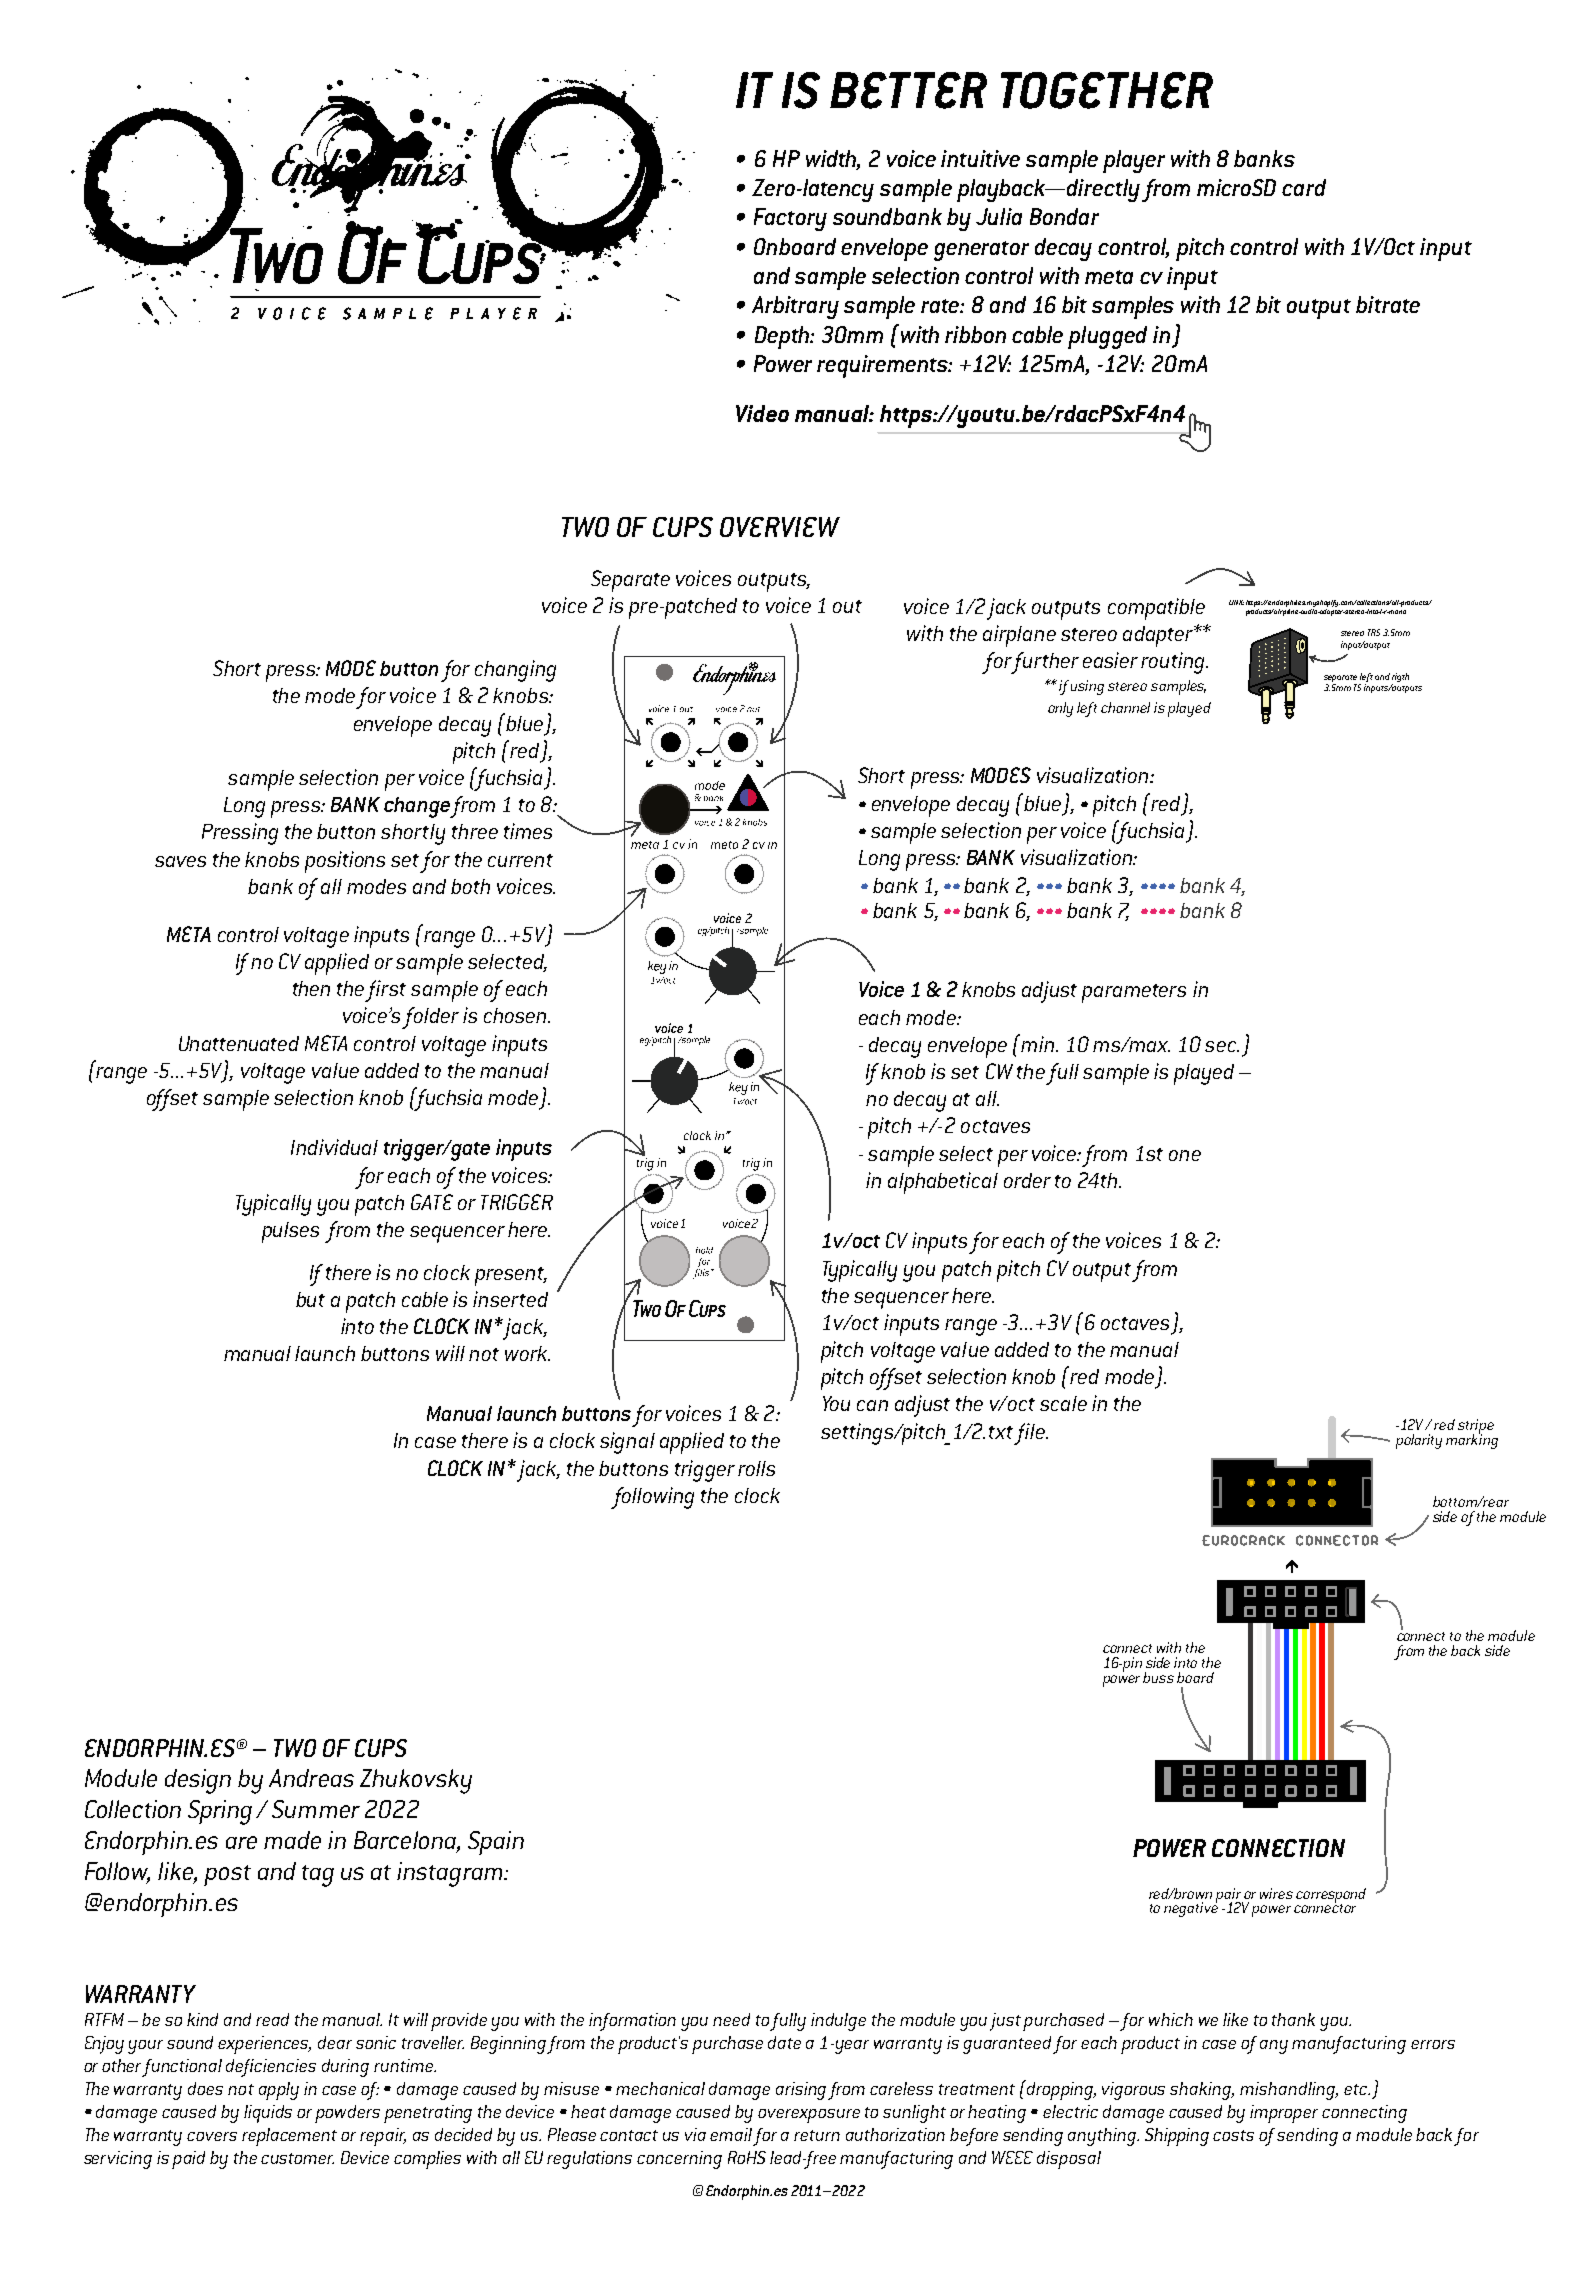 Image resolution: width=1579 pixels, height=2273 pixels. What do you see at coordinates (279, 2091) in the document?
I see `apply` at bounding box center [279, 2091].
